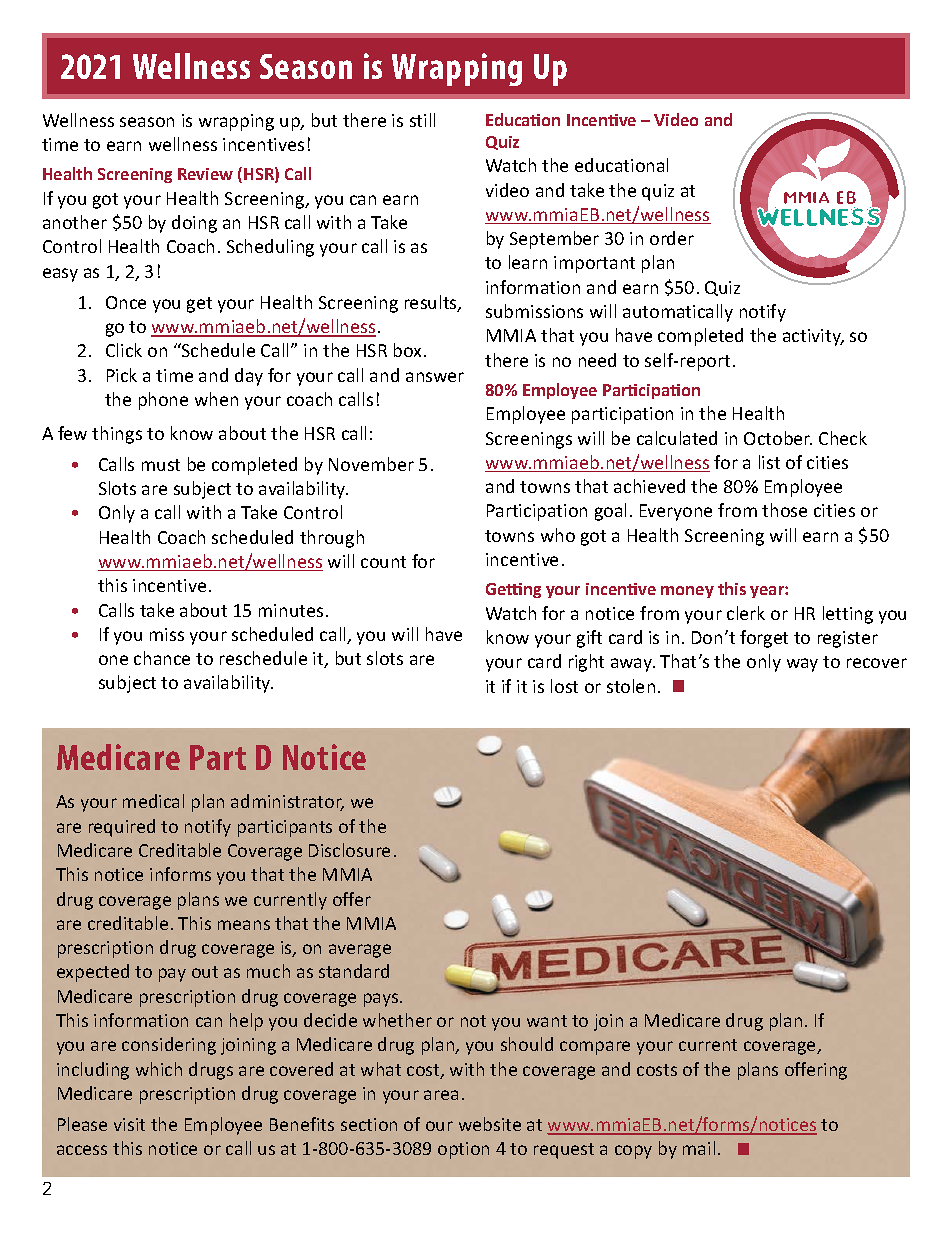 The height and width of the document is (1233, 952). What do you see at coordinates (153, 801) in the document?
I see `medical` at bounding box center [153, 801].
